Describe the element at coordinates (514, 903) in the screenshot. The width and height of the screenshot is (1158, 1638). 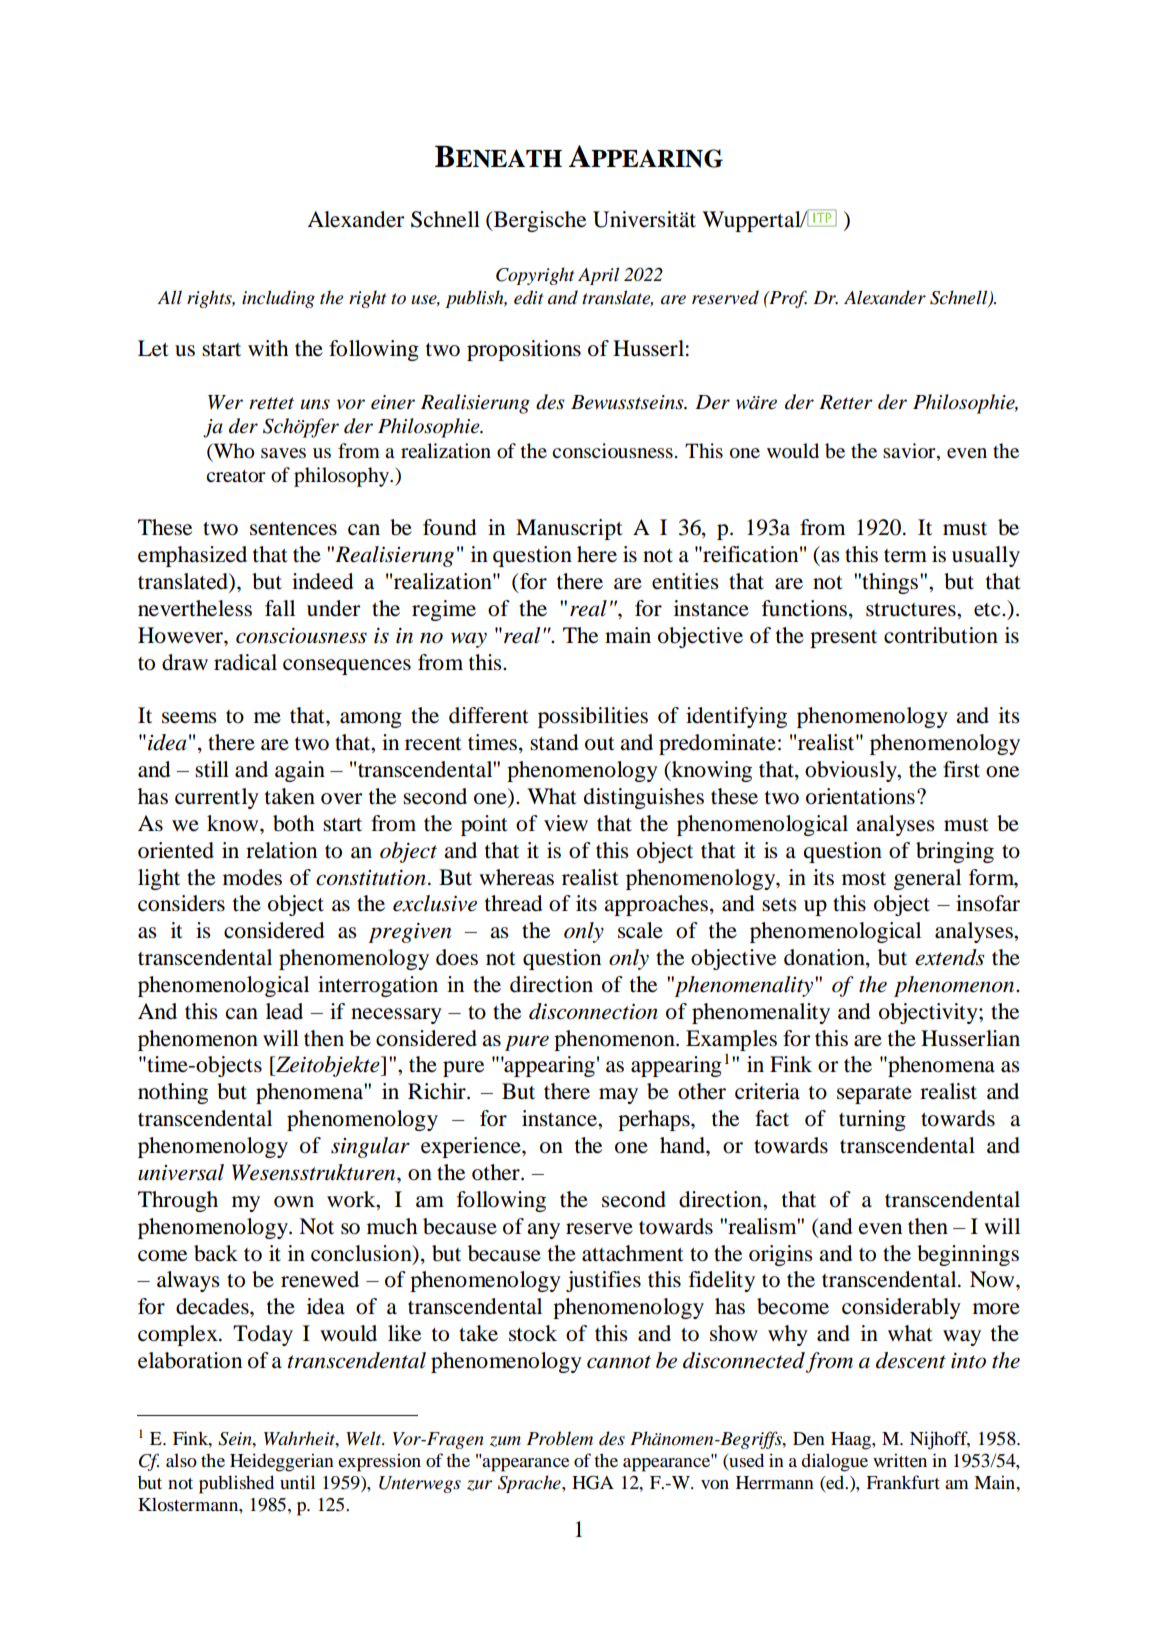
I see `thread` at that location.
